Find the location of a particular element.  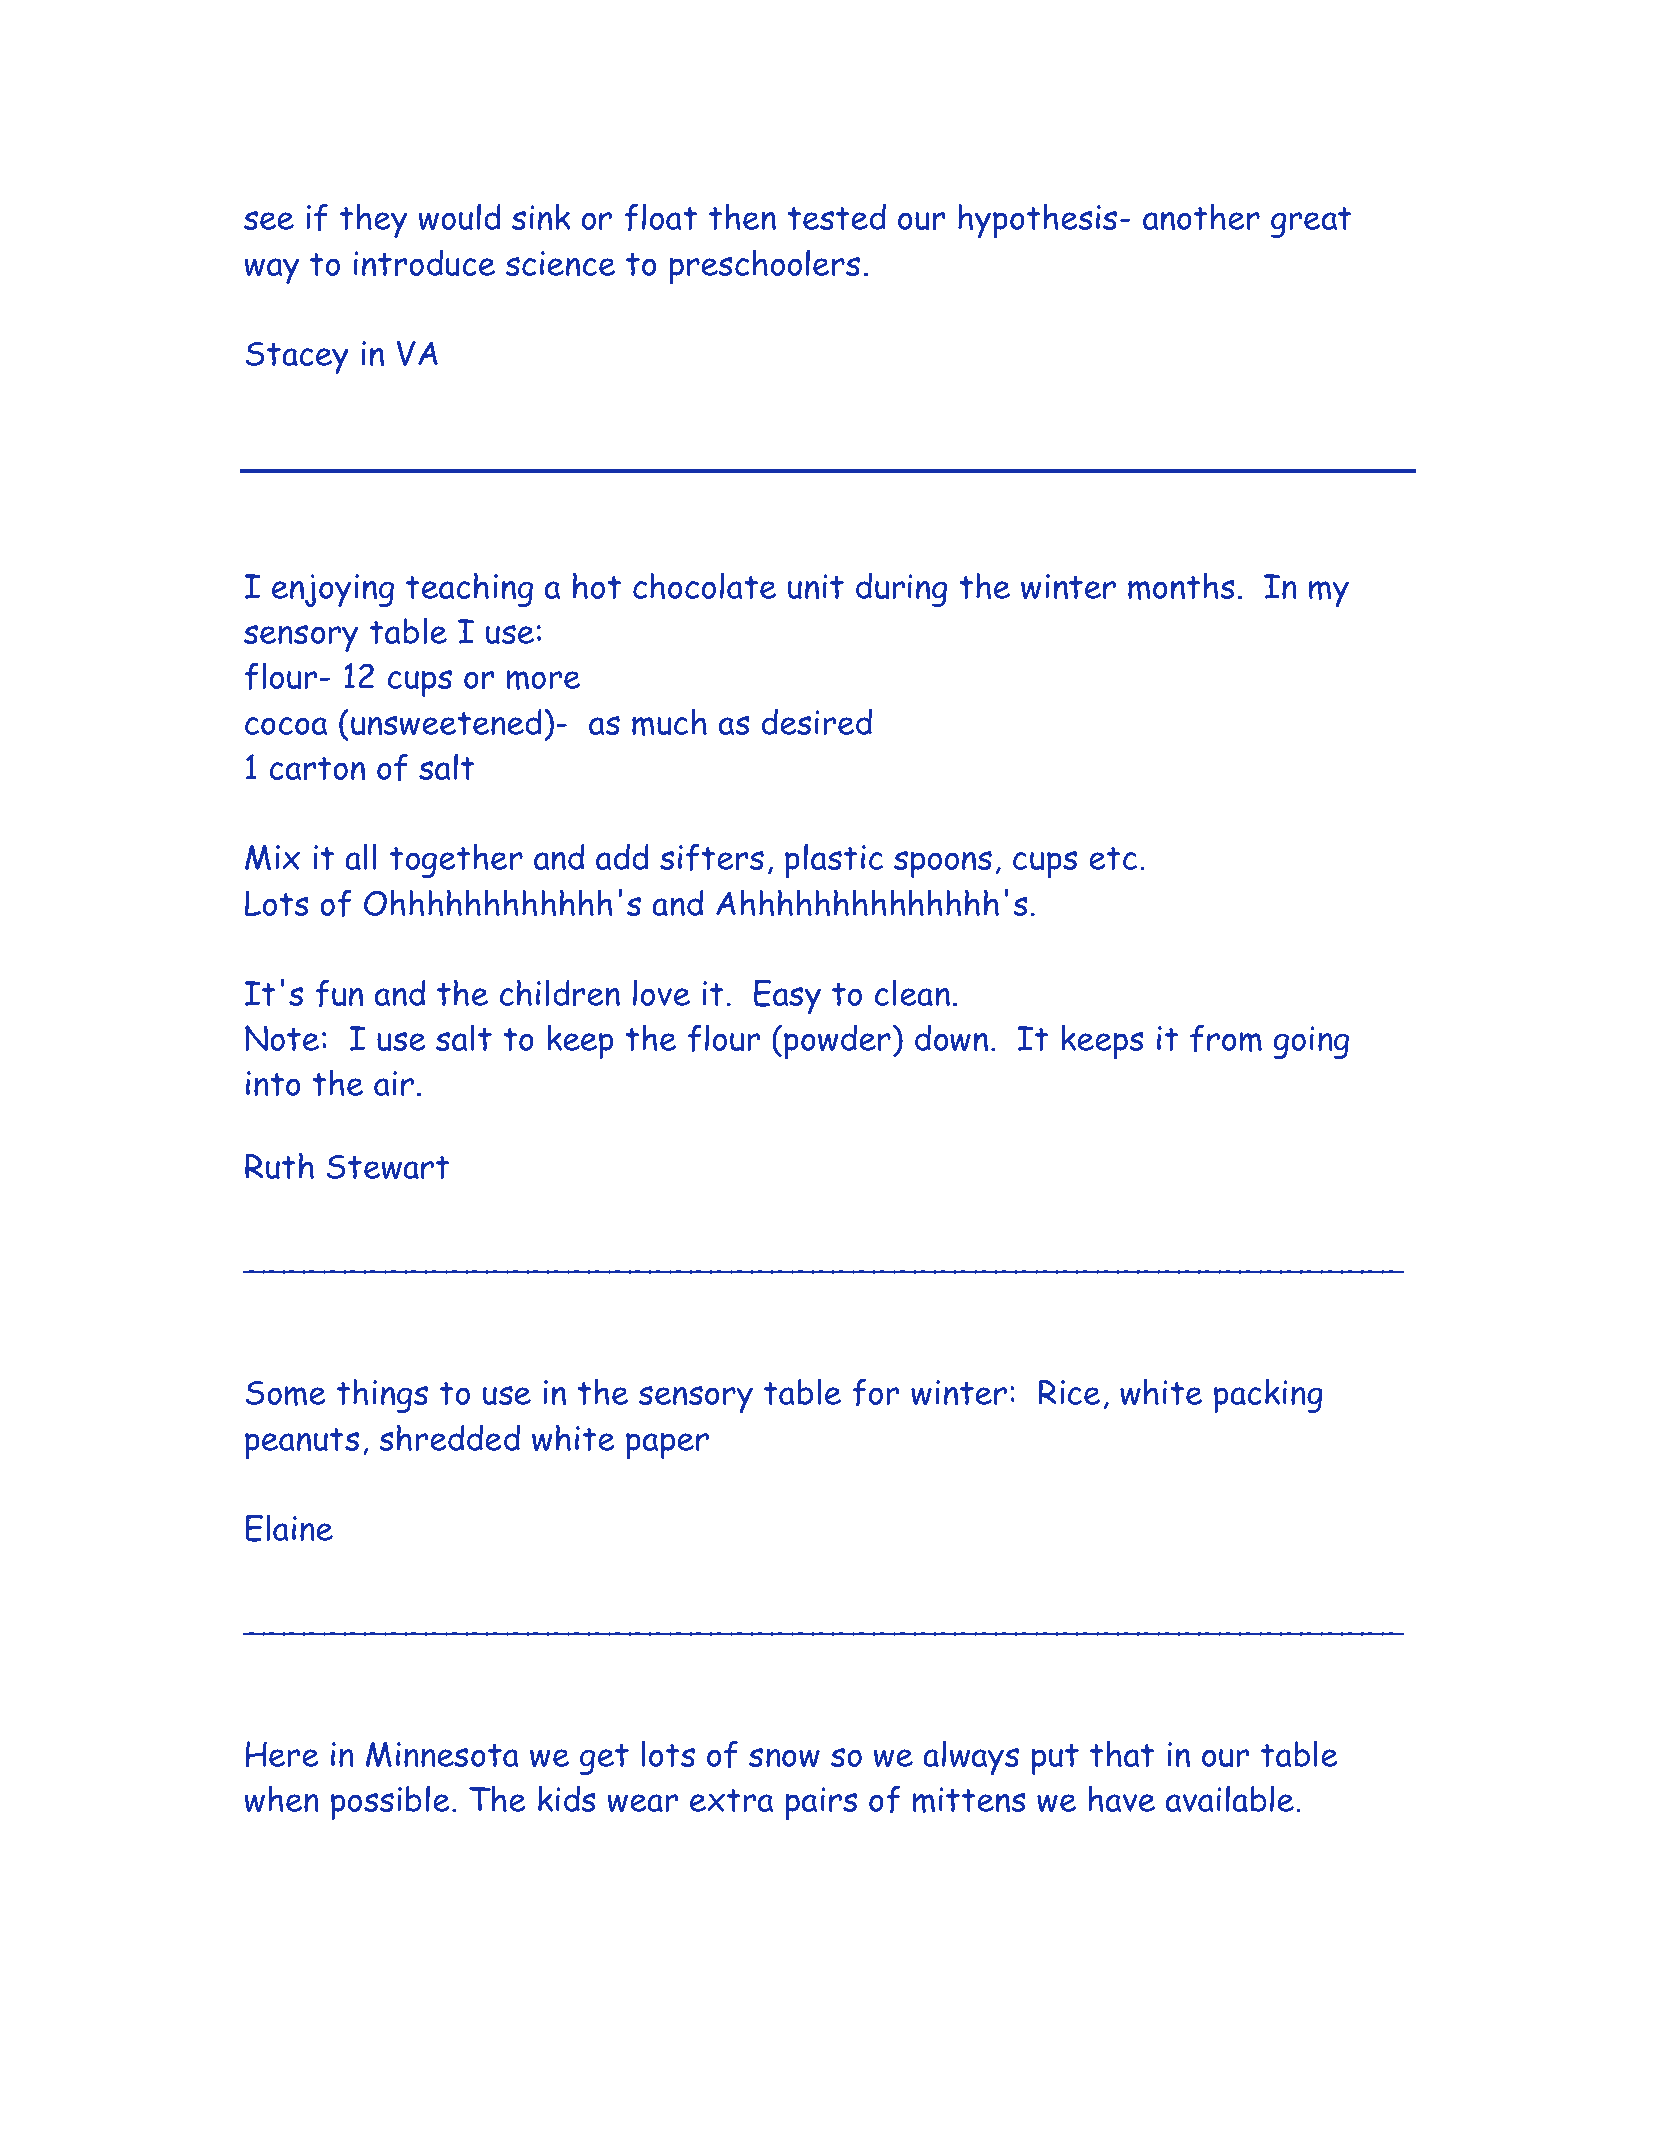

snow is located at coordinates (784, 1757).
